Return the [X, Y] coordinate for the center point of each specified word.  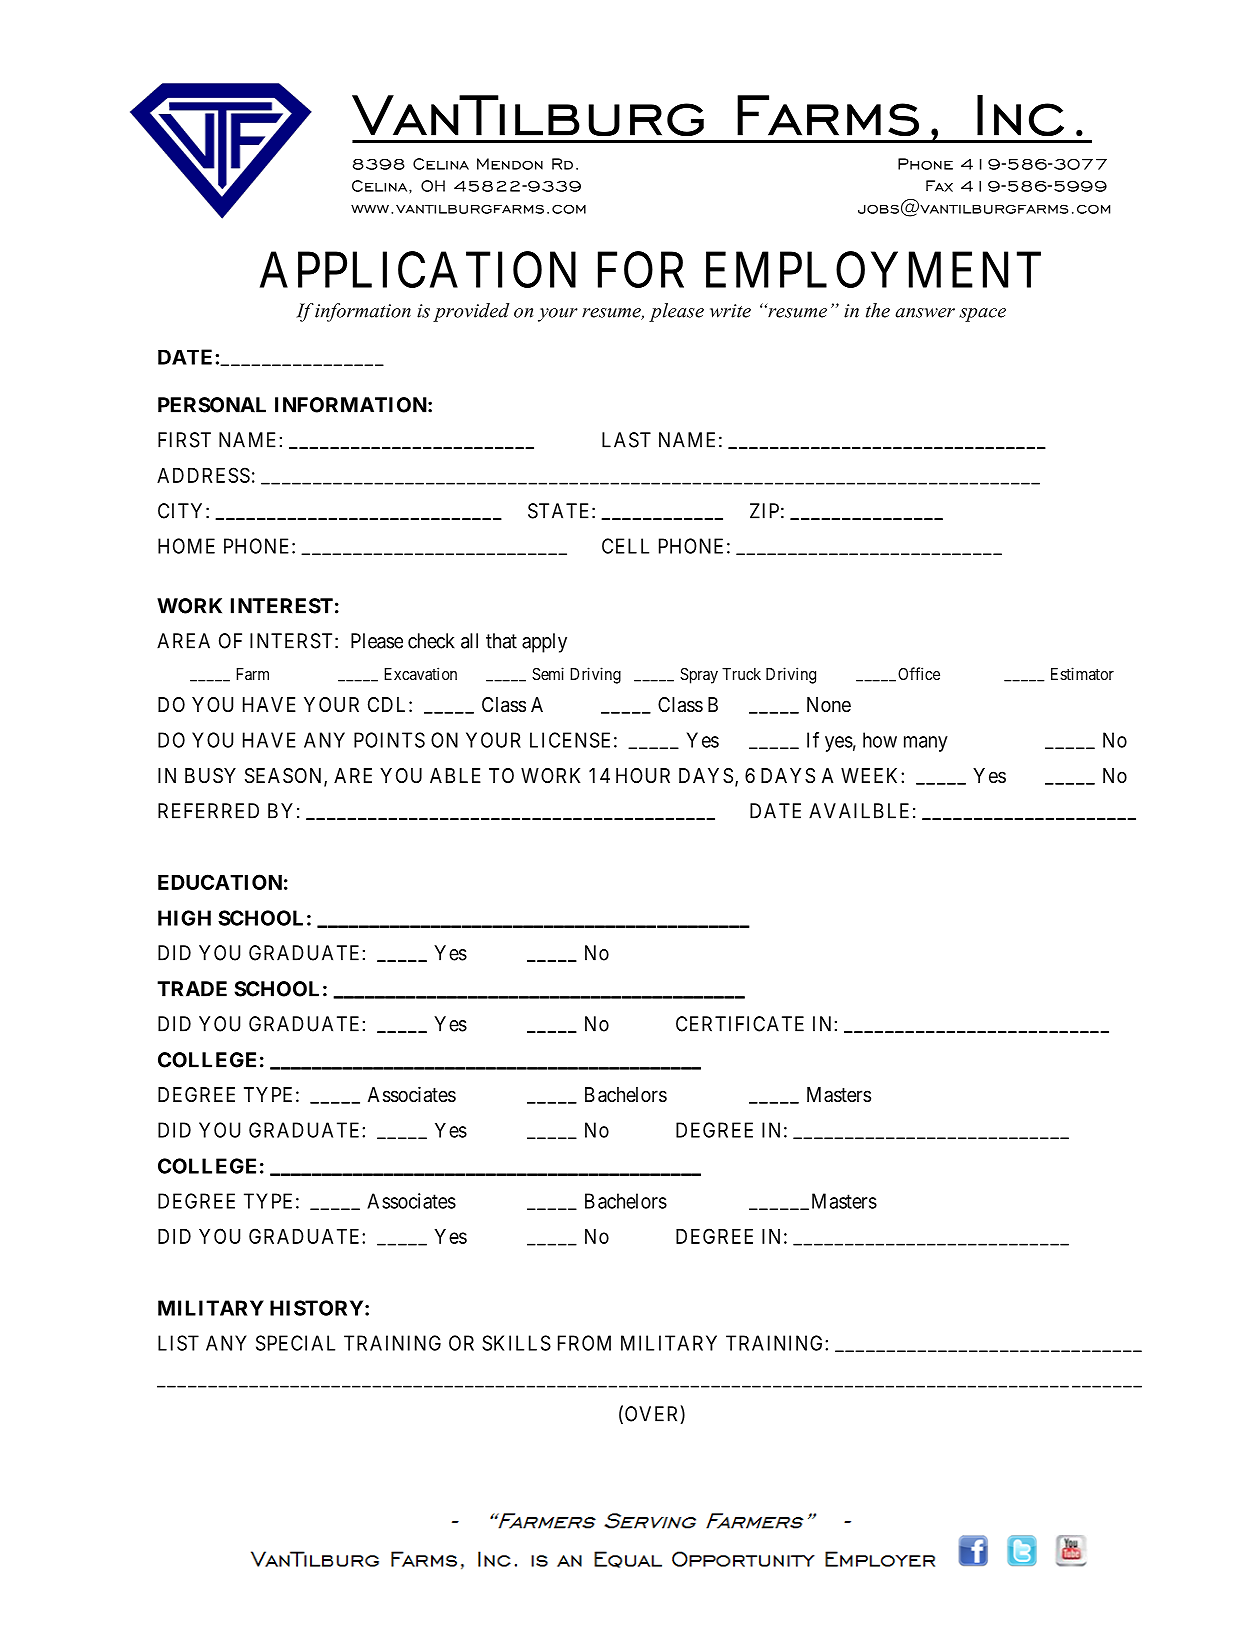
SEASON [285, 777]
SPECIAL [295, 1343]
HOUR [643, 775]
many [926, 744]
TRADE [192, 989]
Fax [939, 186]
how [880, 740]
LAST [626, 440]
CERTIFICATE [740, 1024]
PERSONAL [212, 405]
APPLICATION [418, 270]
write [730, 311]
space [982, 315]
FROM [584, 1343]
